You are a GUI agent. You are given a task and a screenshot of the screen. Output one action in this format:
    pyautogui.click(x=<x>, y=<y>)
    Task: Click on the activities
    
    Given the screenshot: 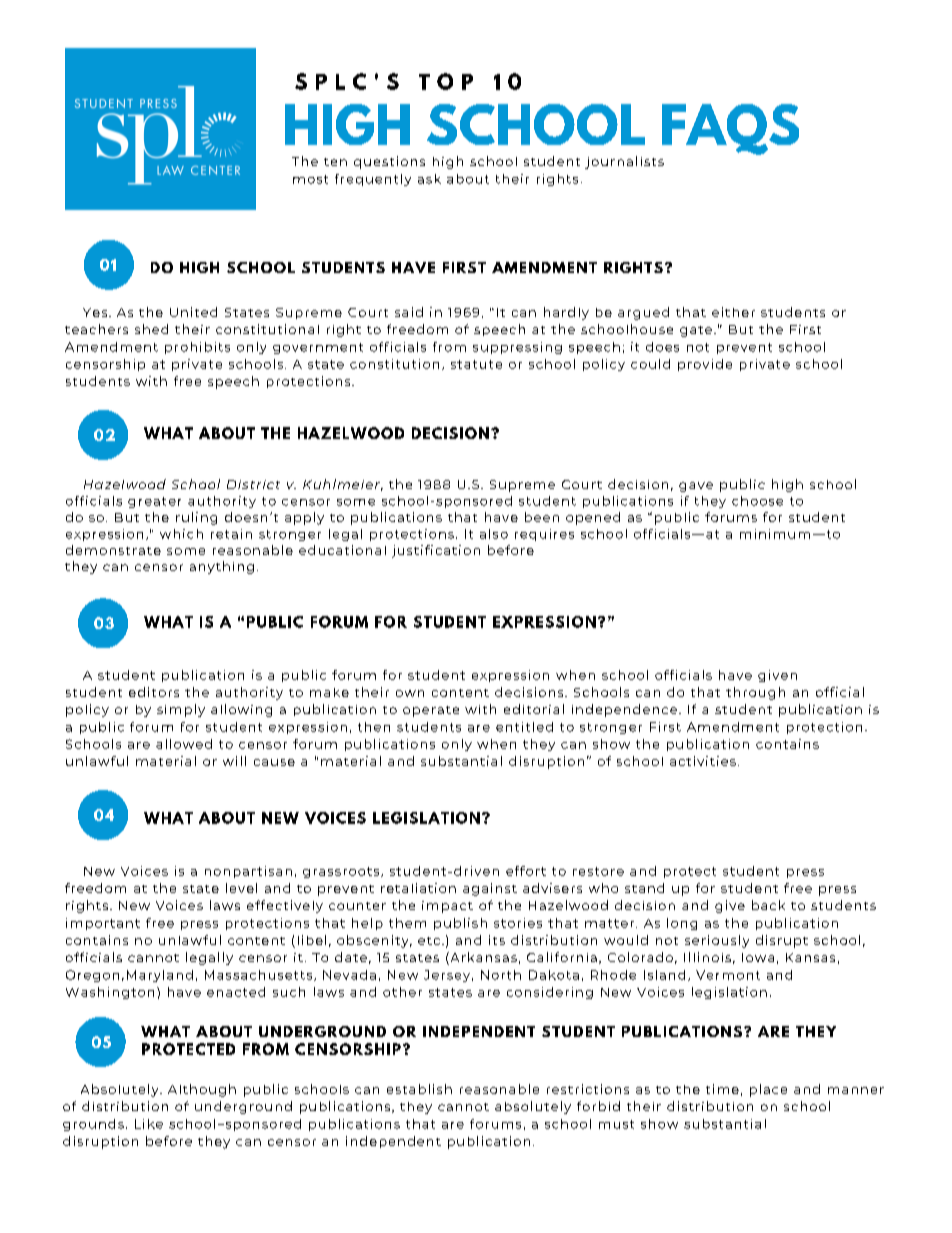 What is the action you would take?
    pyautogui.click(x=703, y=761)
